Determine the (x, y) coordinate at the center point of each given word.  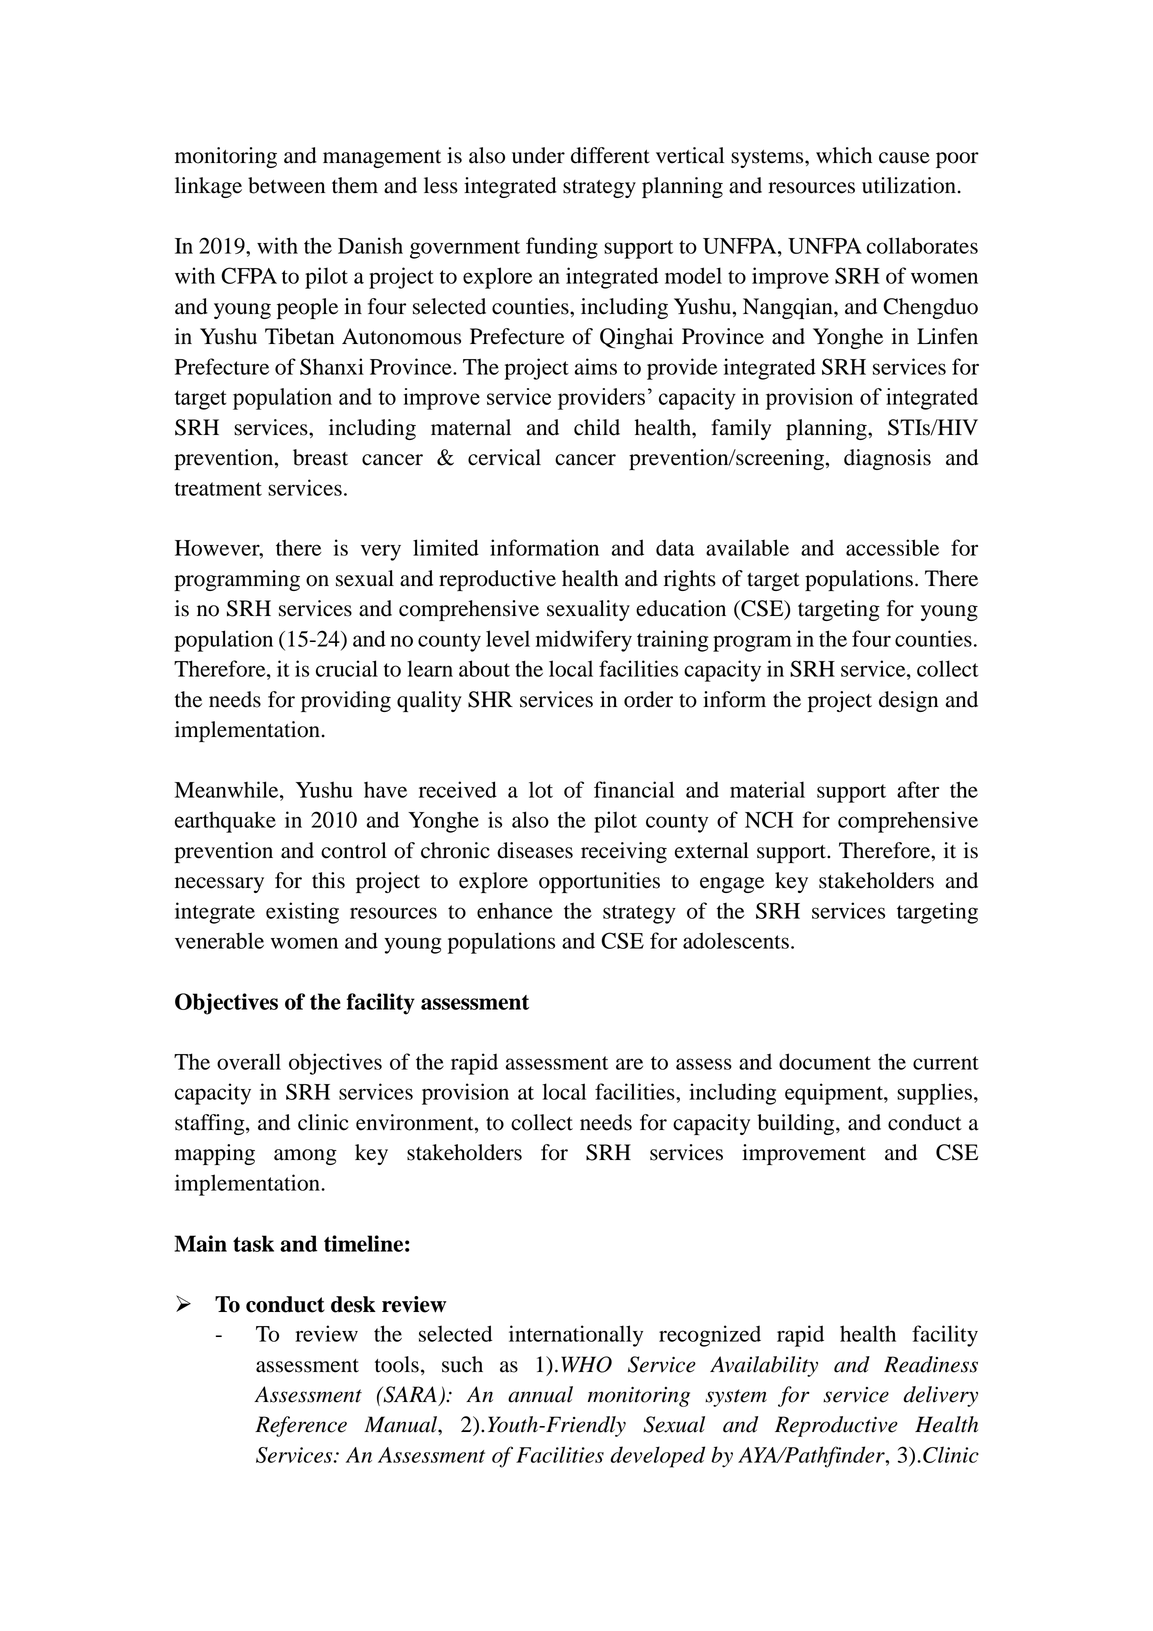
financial (634, 789)
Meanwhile (228, 789)
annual (540, 1394)
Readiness (931, 1364)
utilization (909, 185)
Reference (301, 1426)
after (918, 789)
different (610, 155)
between (286, 185)
